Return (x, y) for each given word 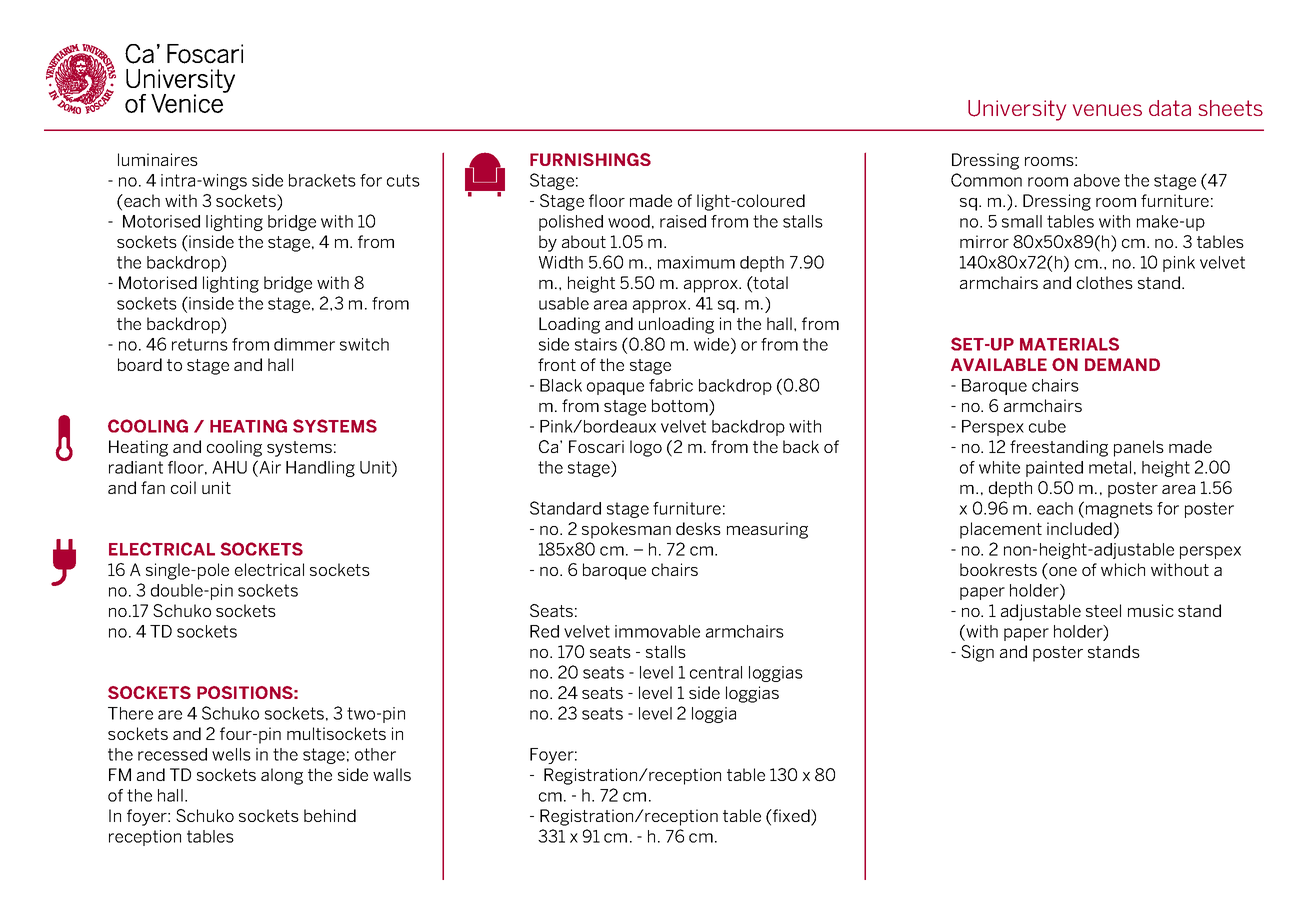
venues (1107, 110)
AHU (229, 467)
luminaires (158, 159)
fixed (791, 817)
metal (1110, 467)
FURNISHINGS (590, 159)
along (282, 776)
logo (646, 448)
